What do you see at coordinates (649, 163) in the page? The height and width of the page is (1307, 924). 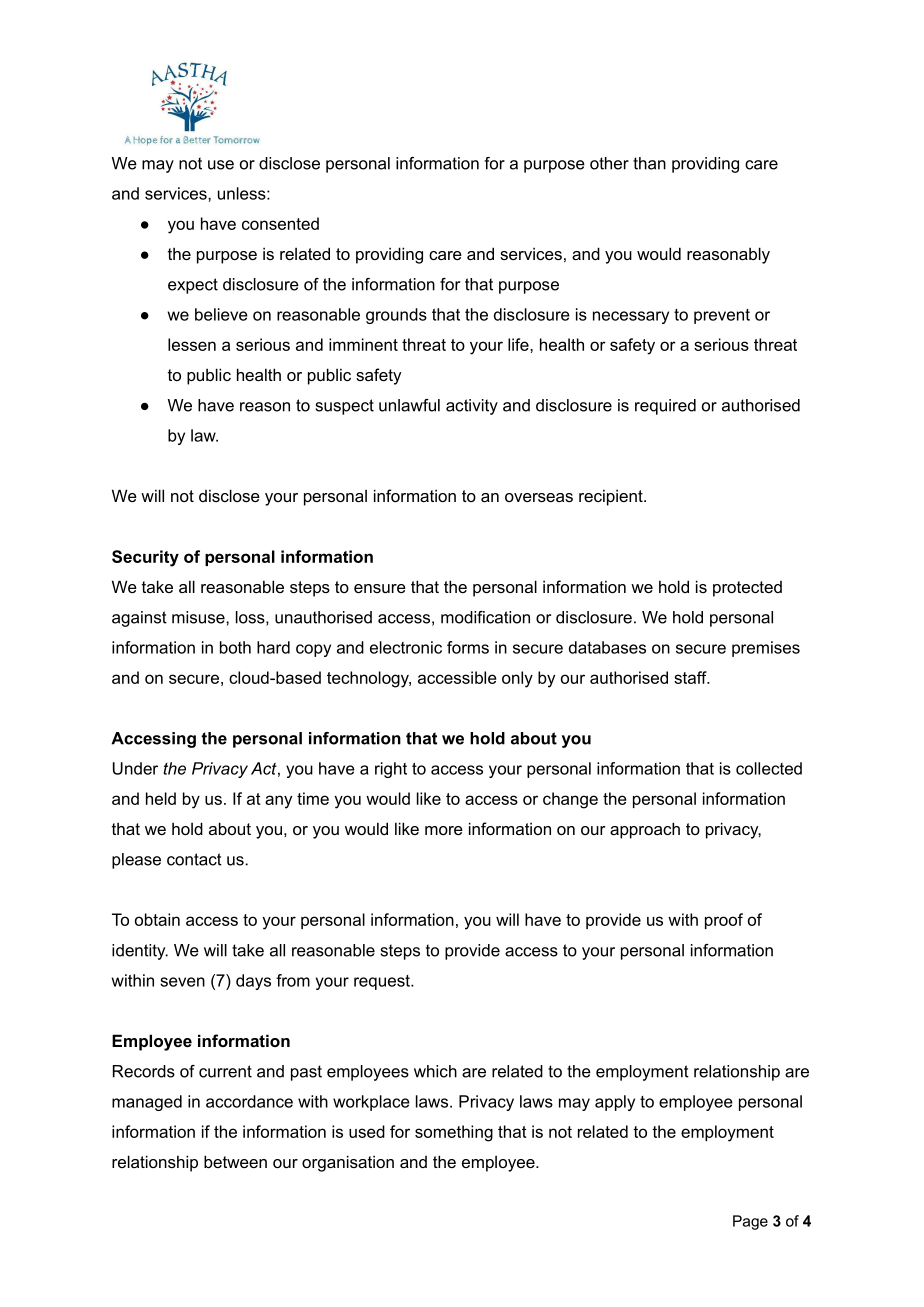 I see `than` at bounding box center [649, 163].
